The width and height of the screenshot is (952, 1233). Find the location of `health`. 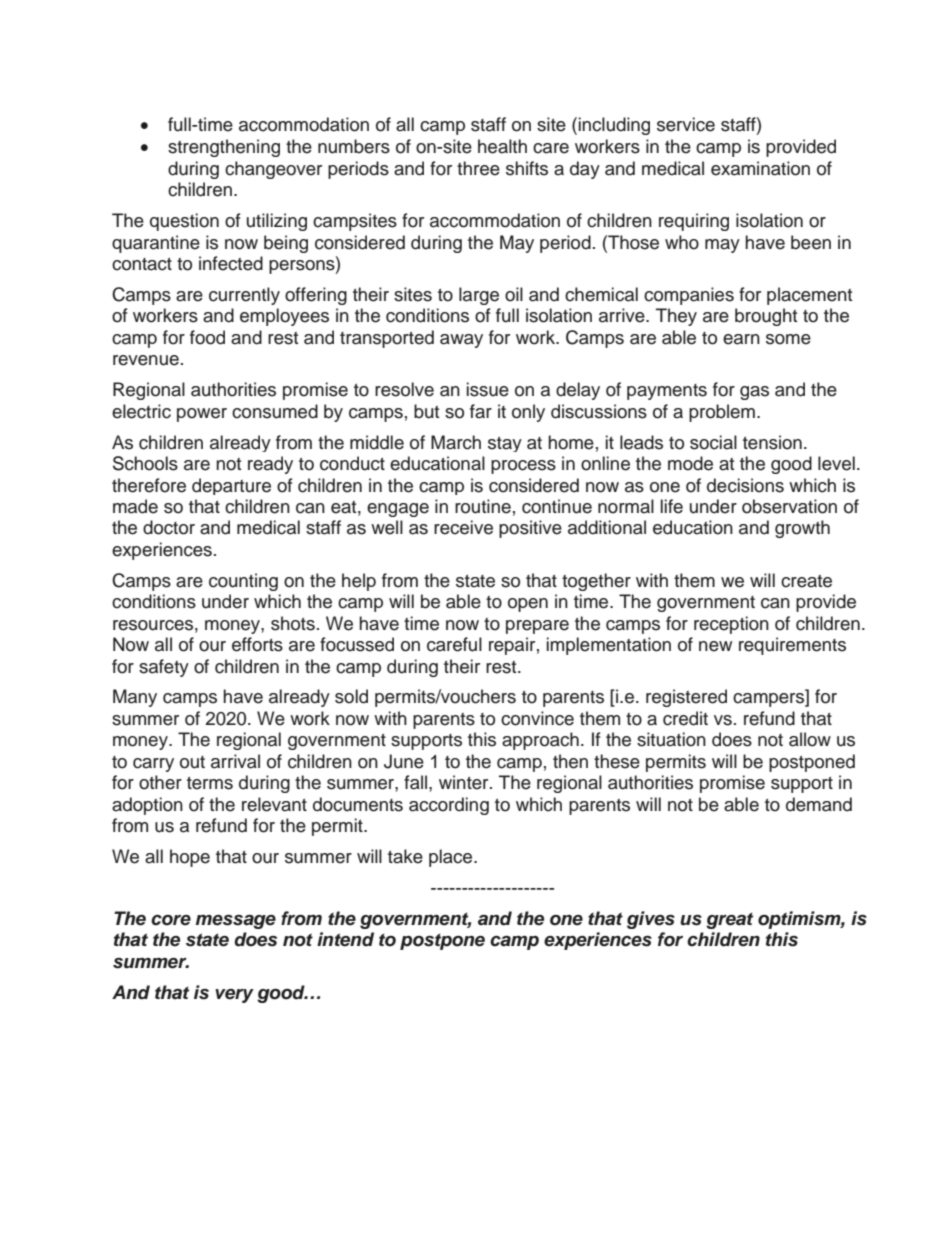

health is located at coordinates (502, 146).
